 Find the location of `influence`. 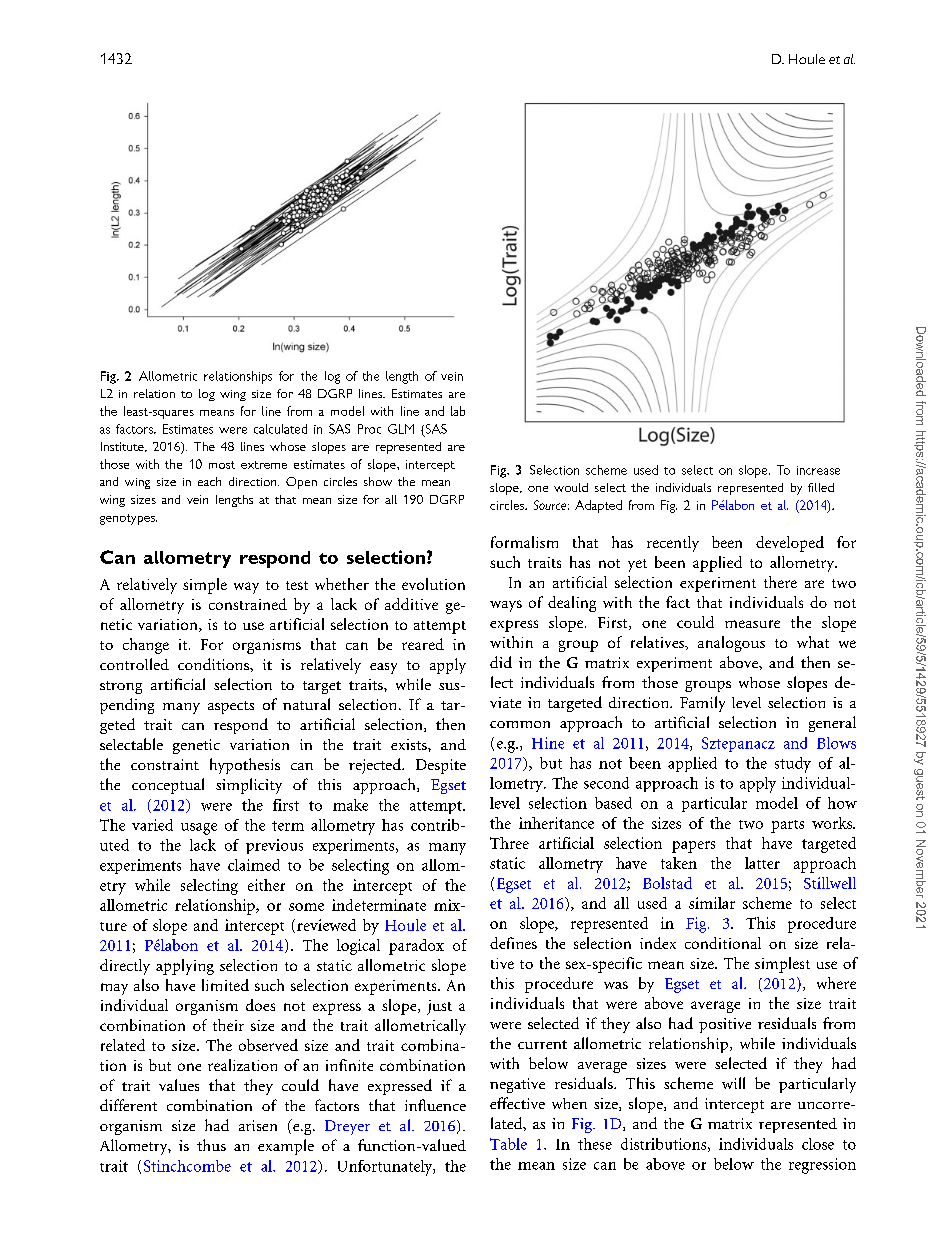

influence is located at coordinates (435, 1105).
